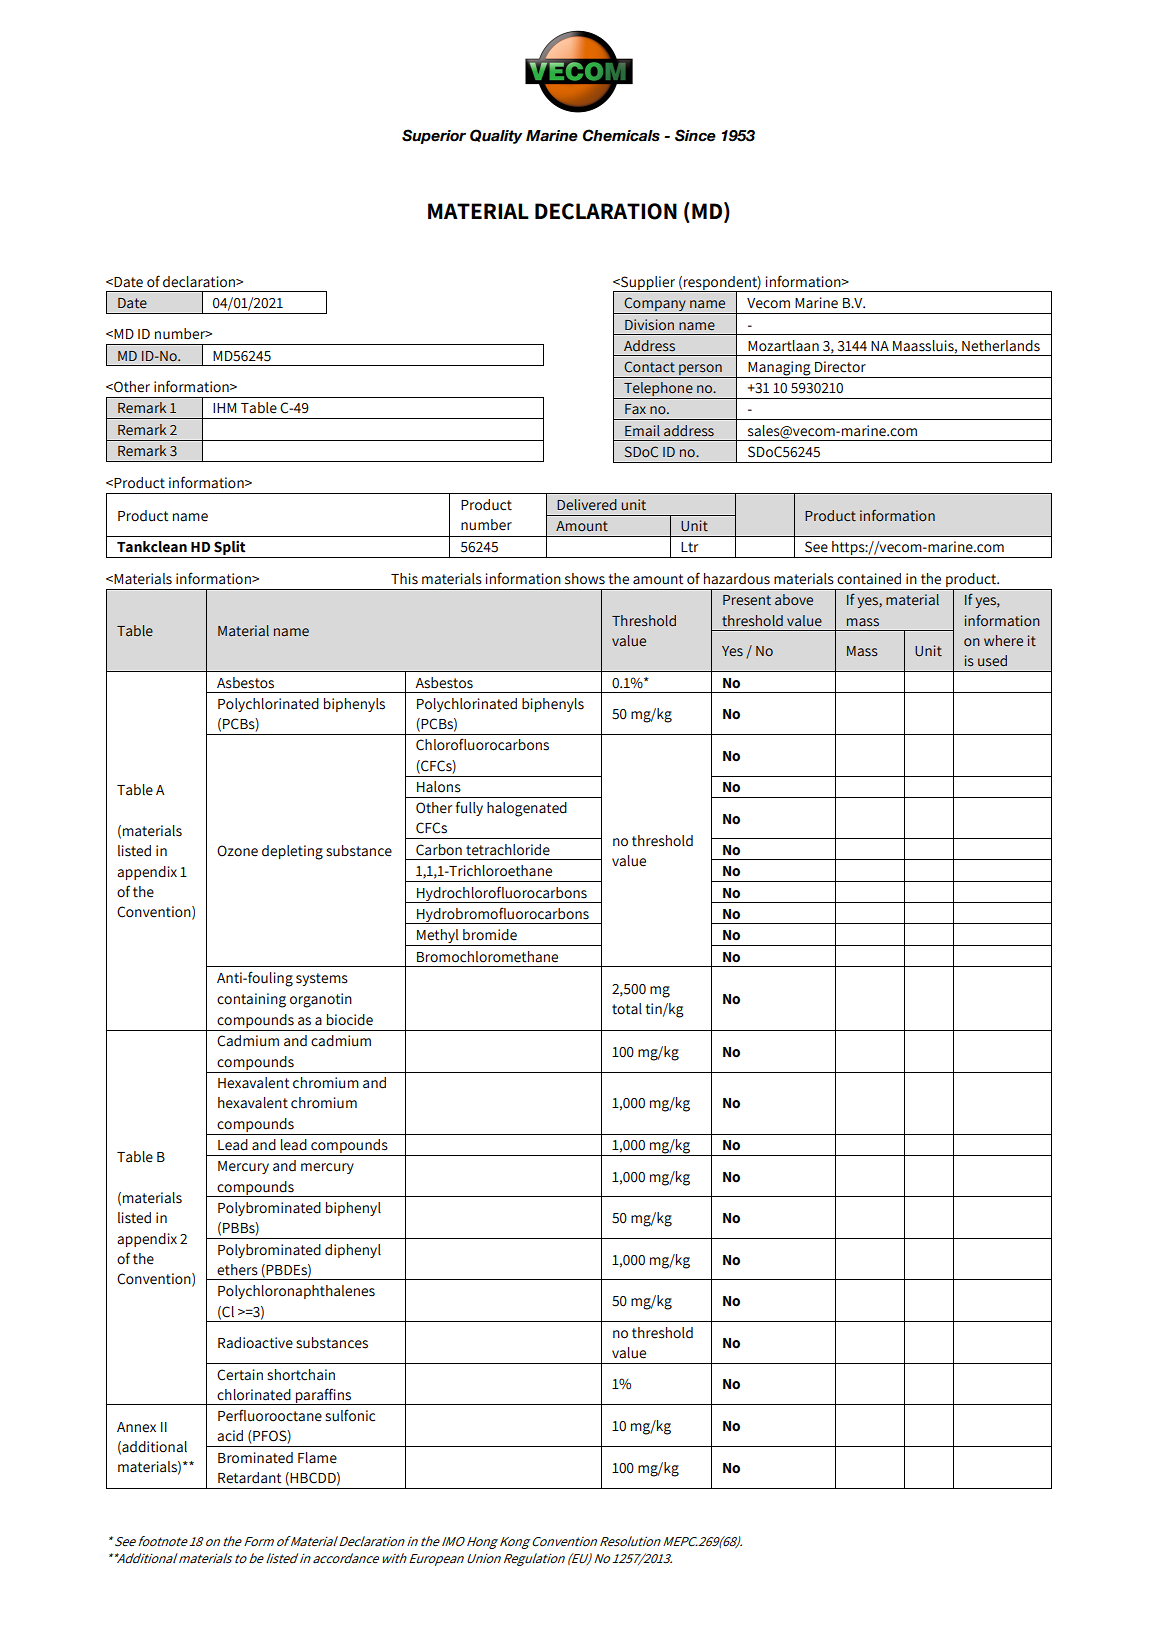 The image size is (1156, 1635). What do you see at coordinates (695, 135) in the document?
I see `Since` at bounding box center [695, 135].
